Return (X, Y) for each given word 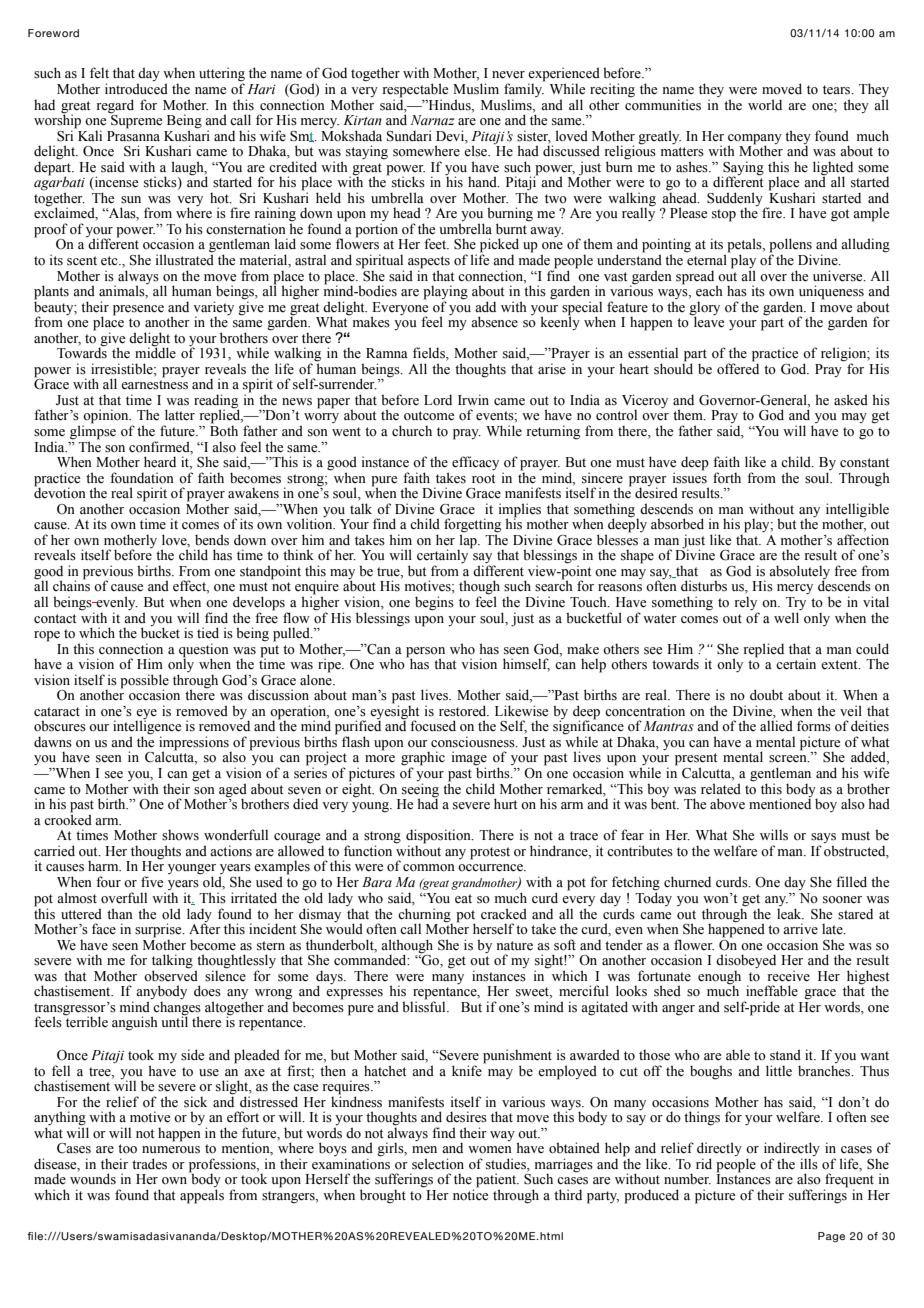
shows (180, 835)
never (508, 75)
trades (149, 1164)
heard (160, 462)
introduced (136, 89)
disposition (439, 837)
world (765, 105)
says (823, 839)
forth (727, 478)
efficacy (475, 463)
